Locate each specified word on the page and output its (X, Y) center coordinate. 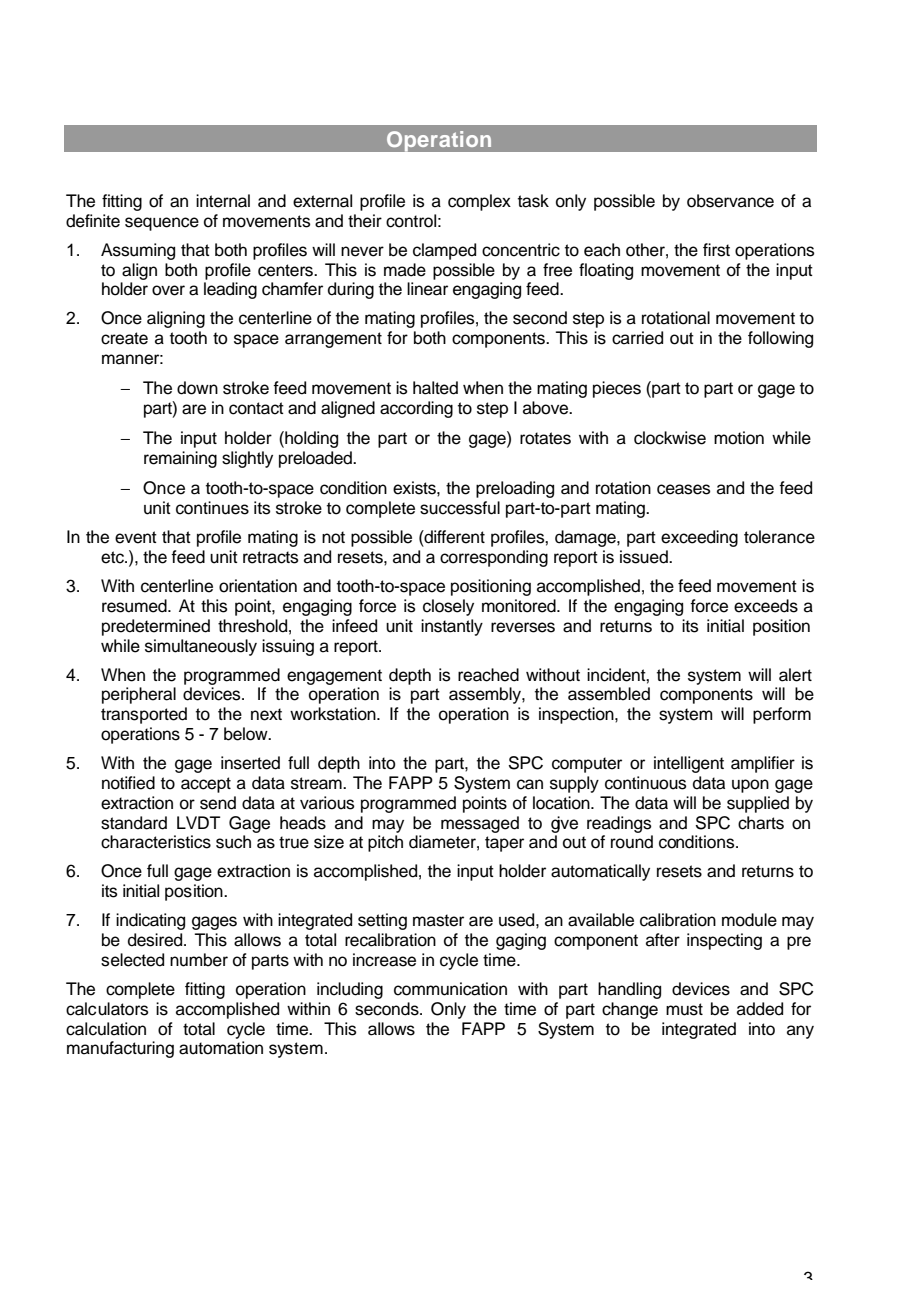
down (197, 388)
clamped (444, 251)
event (136, 537)
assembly (486, 695)
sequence (162, 224)
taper (504, 844)
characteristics (156, 842)
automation (221, 1048)
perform (782, 715)
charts (761, 823)
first (716, 250)
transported (144, 715)
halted (435, 388)
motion (739, 438)
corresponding (494, 558)
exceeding (699, 538)
